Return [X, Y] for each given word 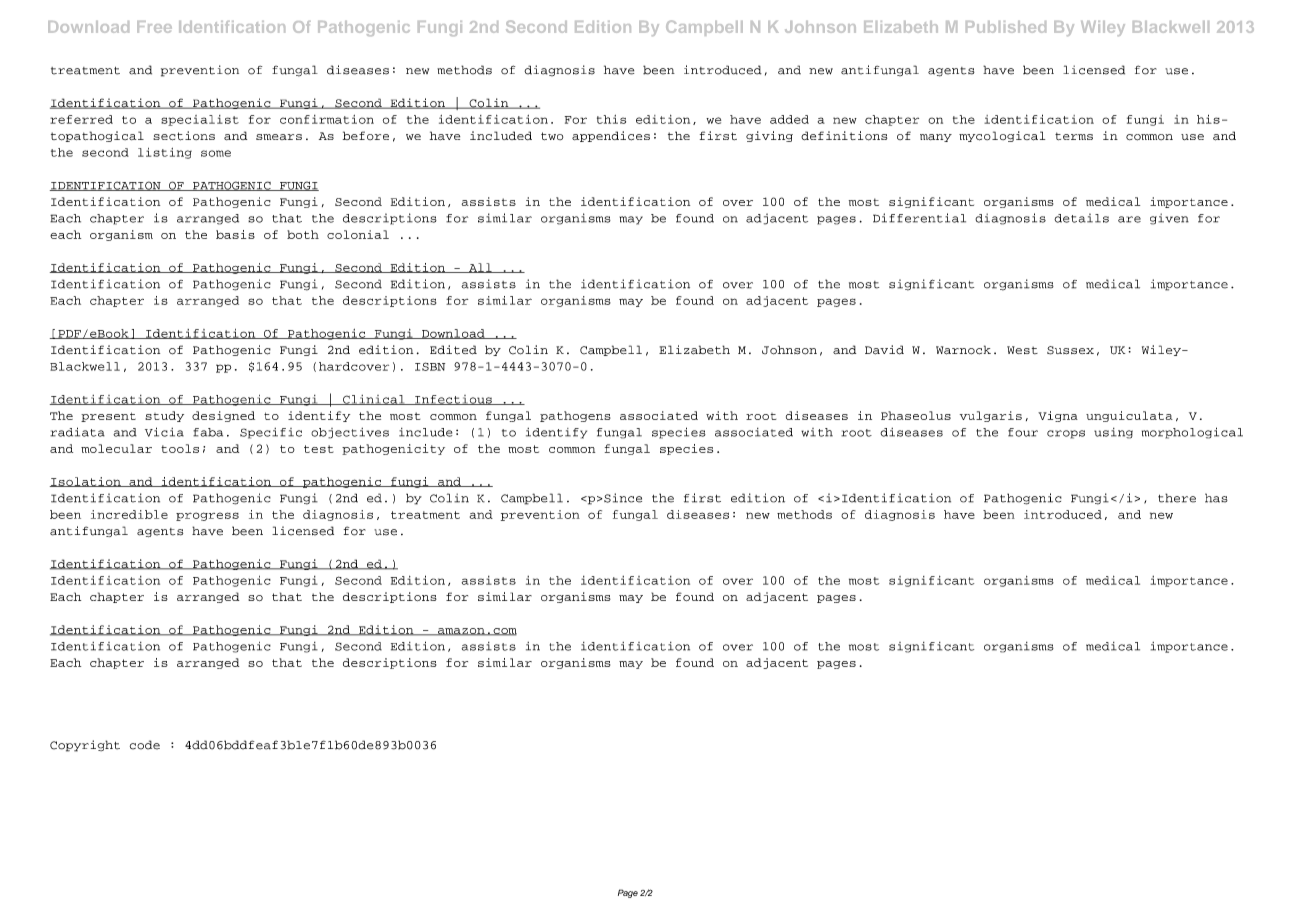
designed [223, 416]
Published [1006, 27]
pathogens [575, 416]
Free [154, 27]
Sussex [1070, 350]
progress [207, 516]
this [611, 119]
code [145, 745]
